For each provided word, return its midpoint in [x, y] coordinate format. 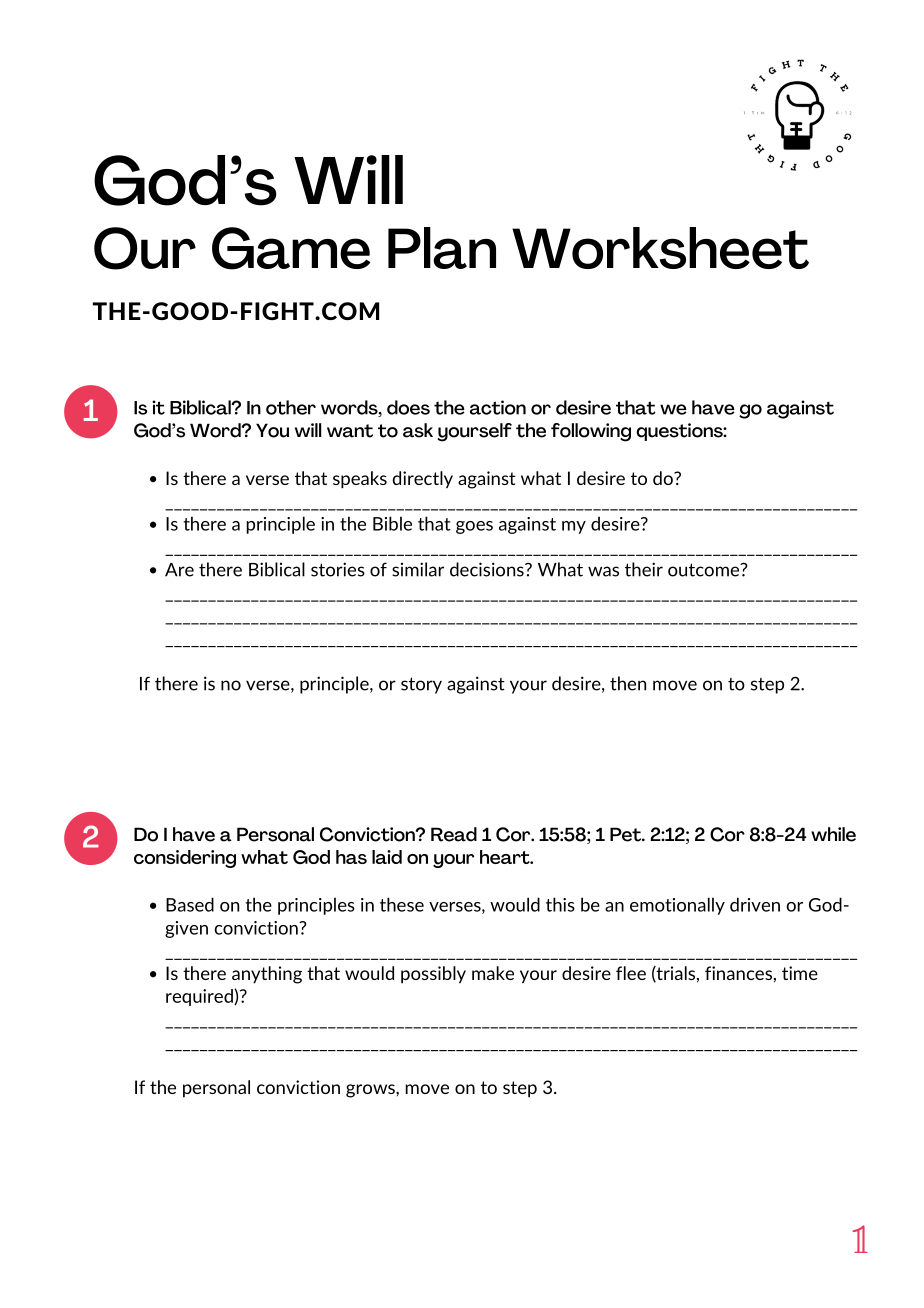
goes [474, 527]
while [833, 834]
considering [185, 859]
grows [371, 1091]
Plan [442, 248]
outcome [705, 570]
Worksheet [660, 248]
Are [179, 570]
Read [454, 834]
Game [291, 248]
